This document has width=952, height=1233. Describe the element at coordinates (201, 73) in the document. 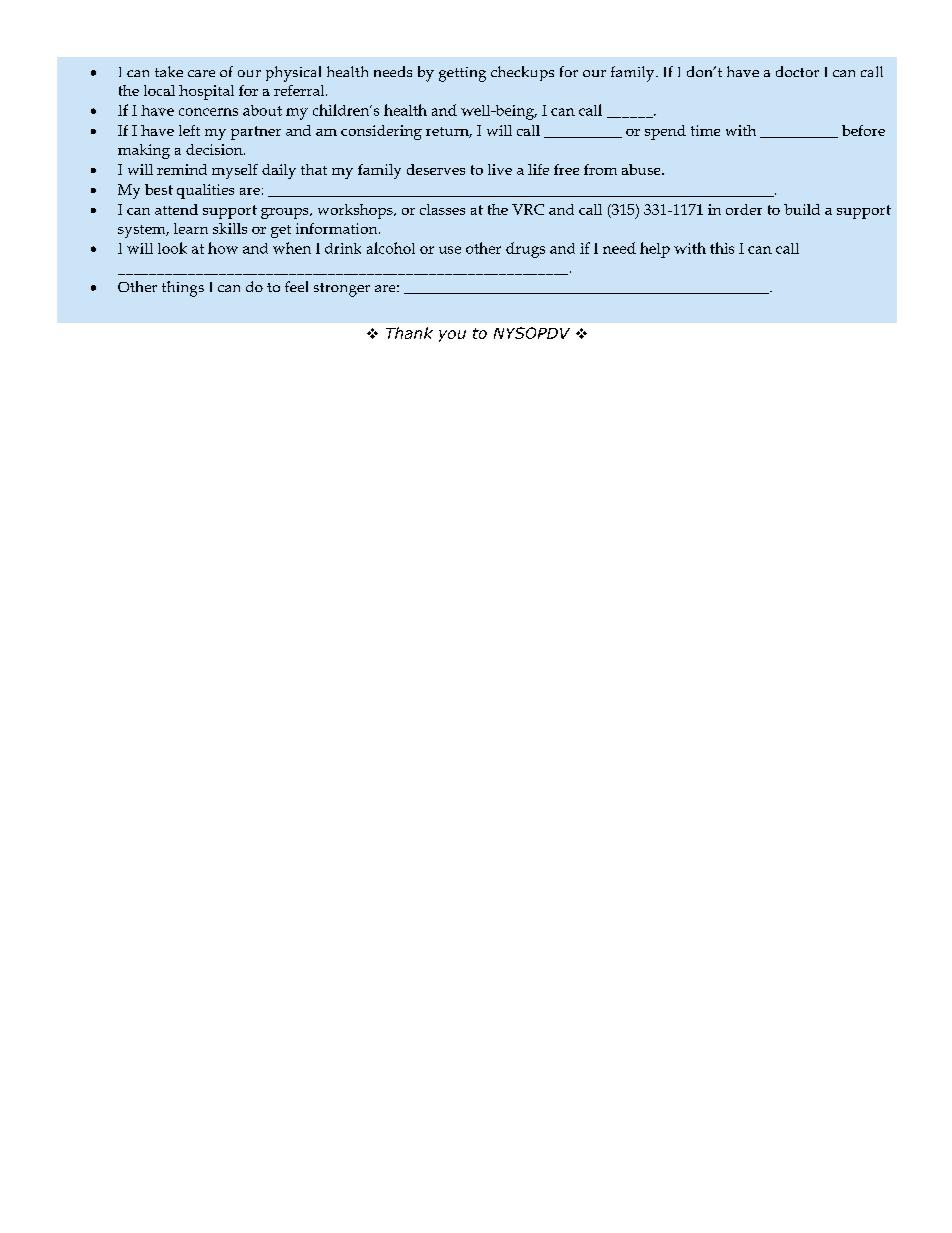

I see `care` at that location.
